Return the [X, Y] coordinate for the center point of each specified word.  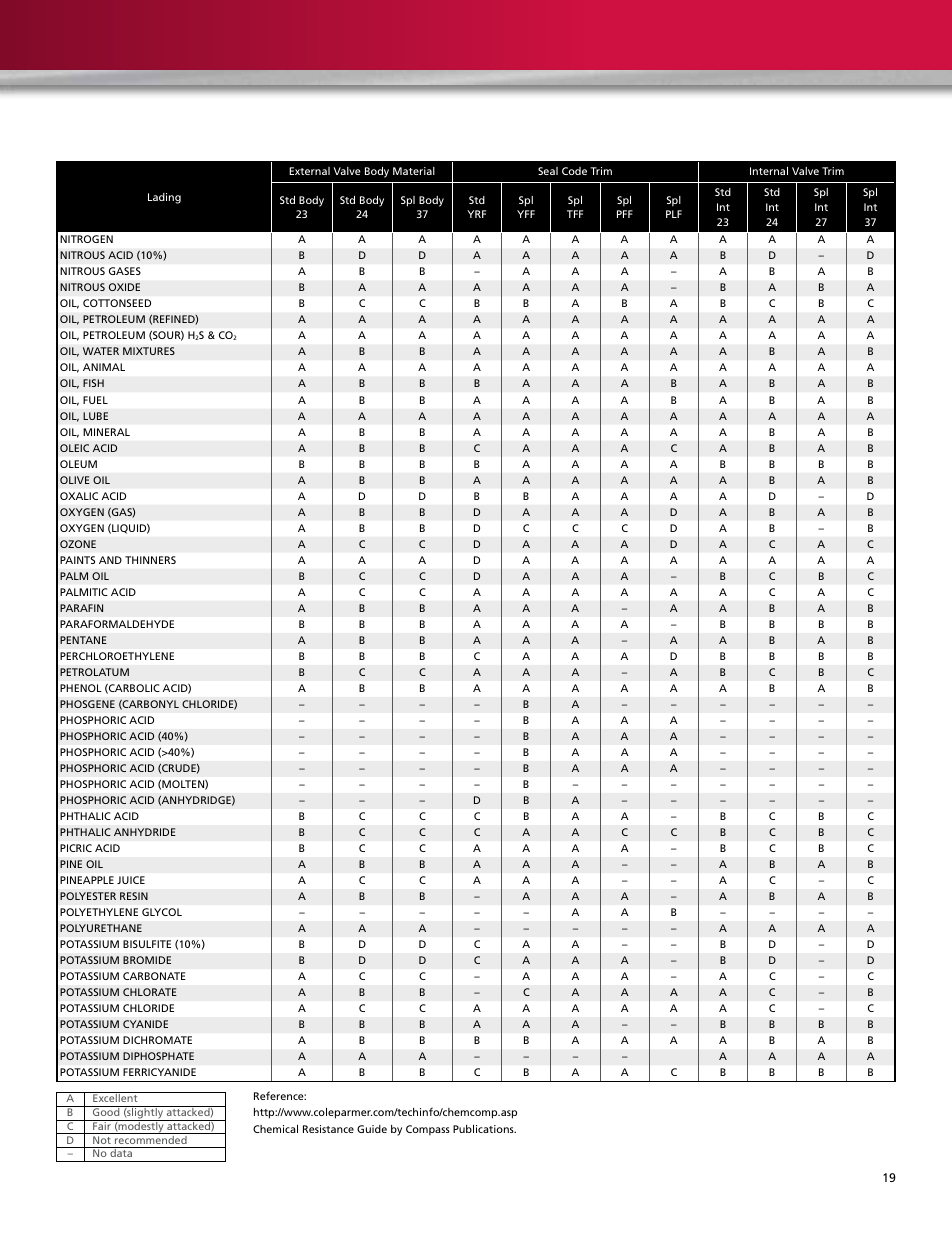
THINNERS [150, 560]
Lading [164, 198]
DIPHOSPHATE [158, 1056]
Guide [372, 1129]
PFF [625, 214]
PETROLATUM [94, 672]
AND [110, 560]
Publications [484, 1129]
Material [414, 171]
